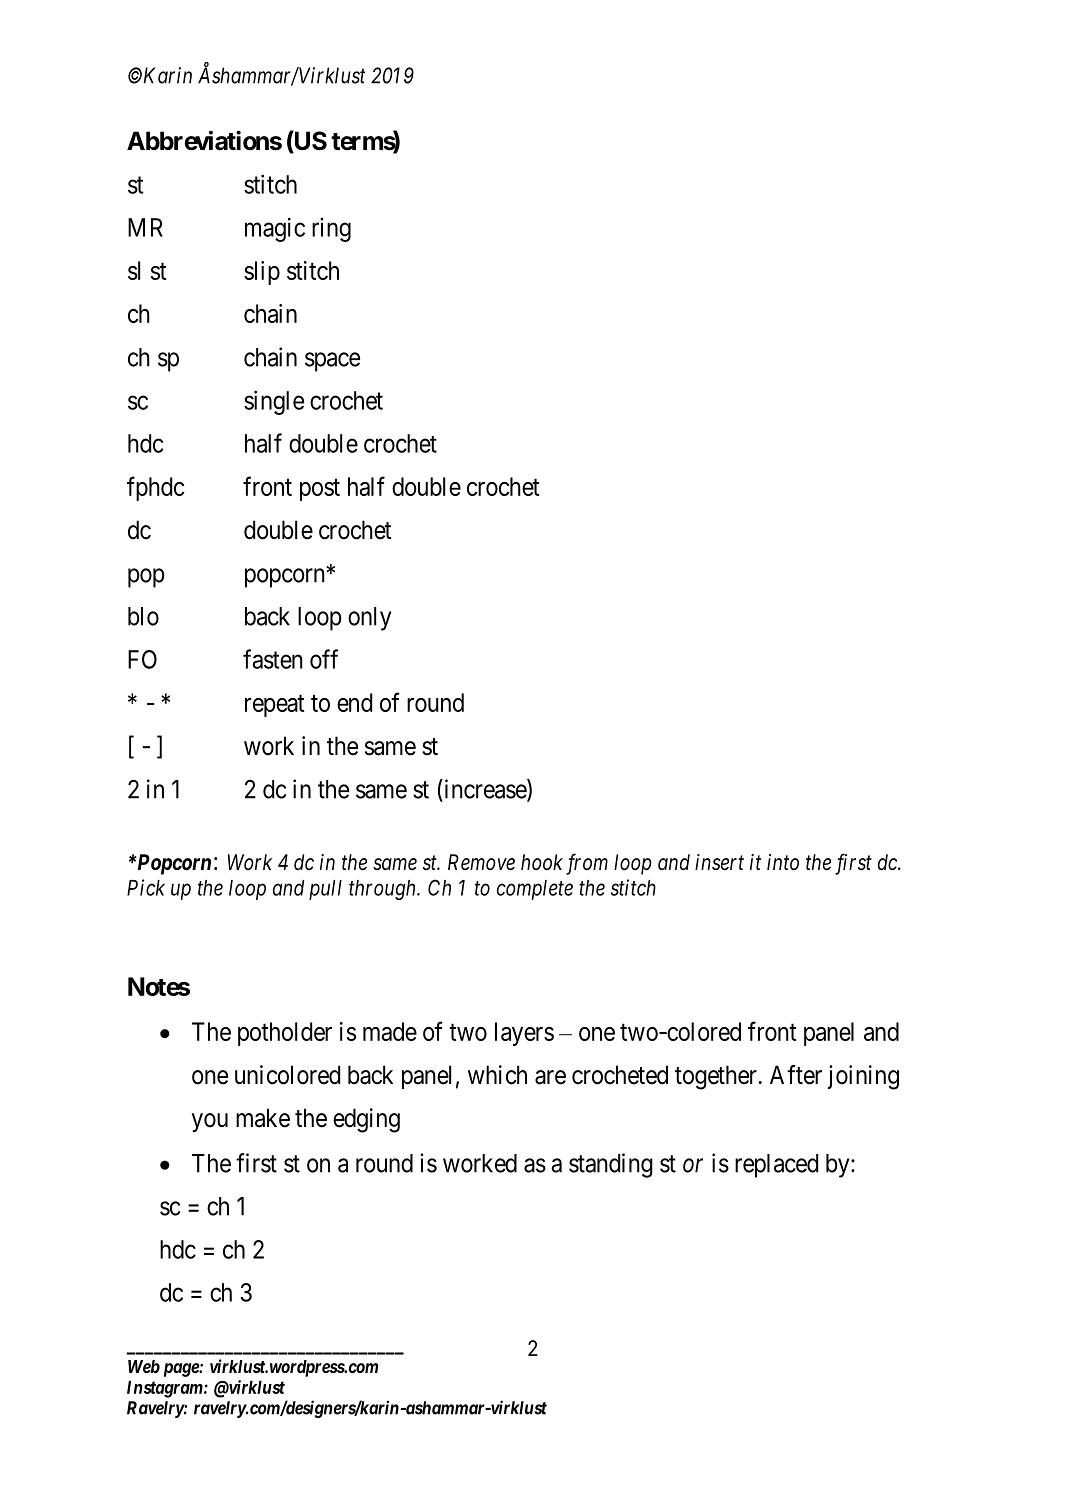 This screenshot has height=1506, width=1065. What do you see at coordinates (611, 1165) in the screenshot?
I see `standing` at bounding box center [611, 1165].
